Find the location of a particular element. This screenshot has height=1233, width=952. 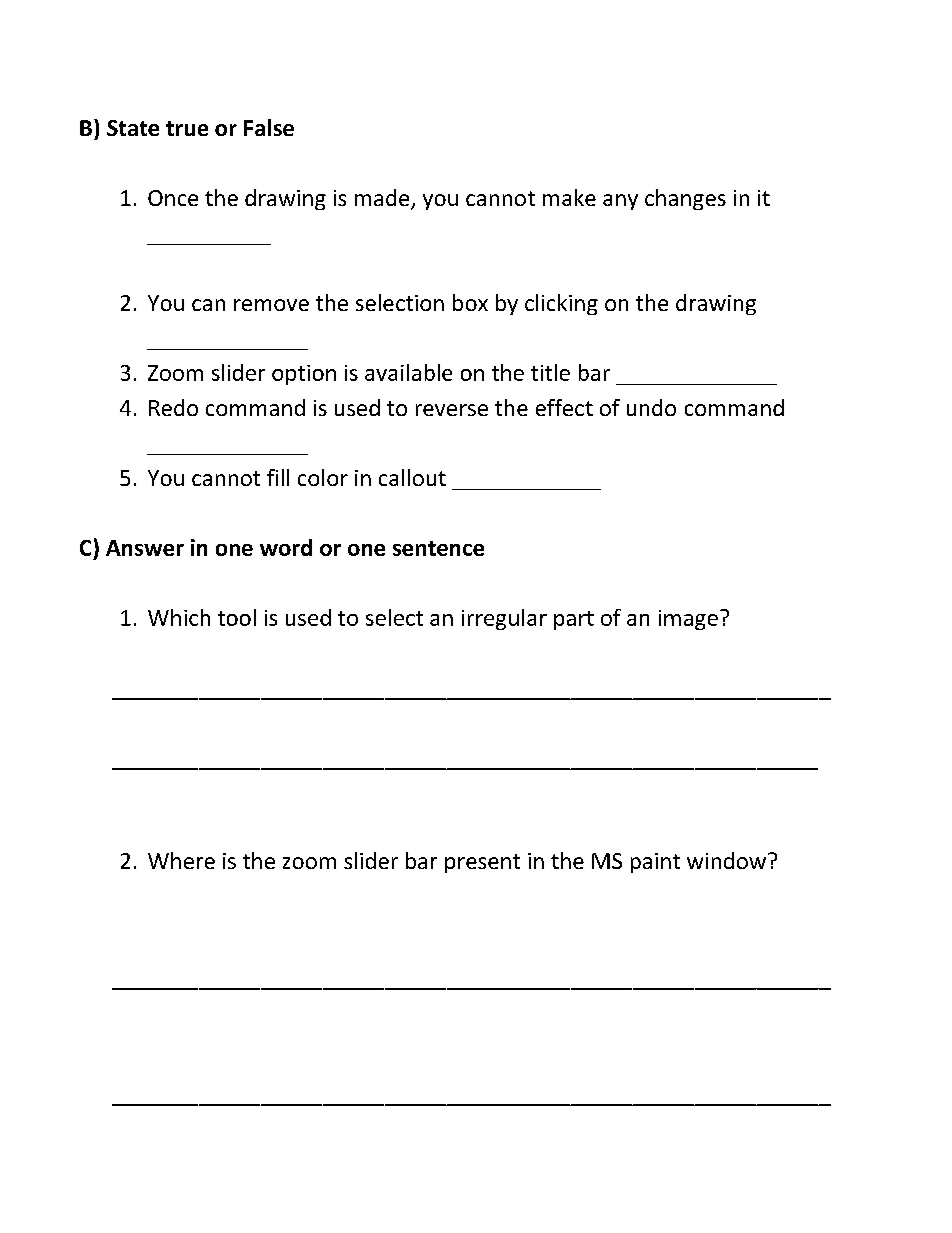

undo is located at coordinates (651, 407).
